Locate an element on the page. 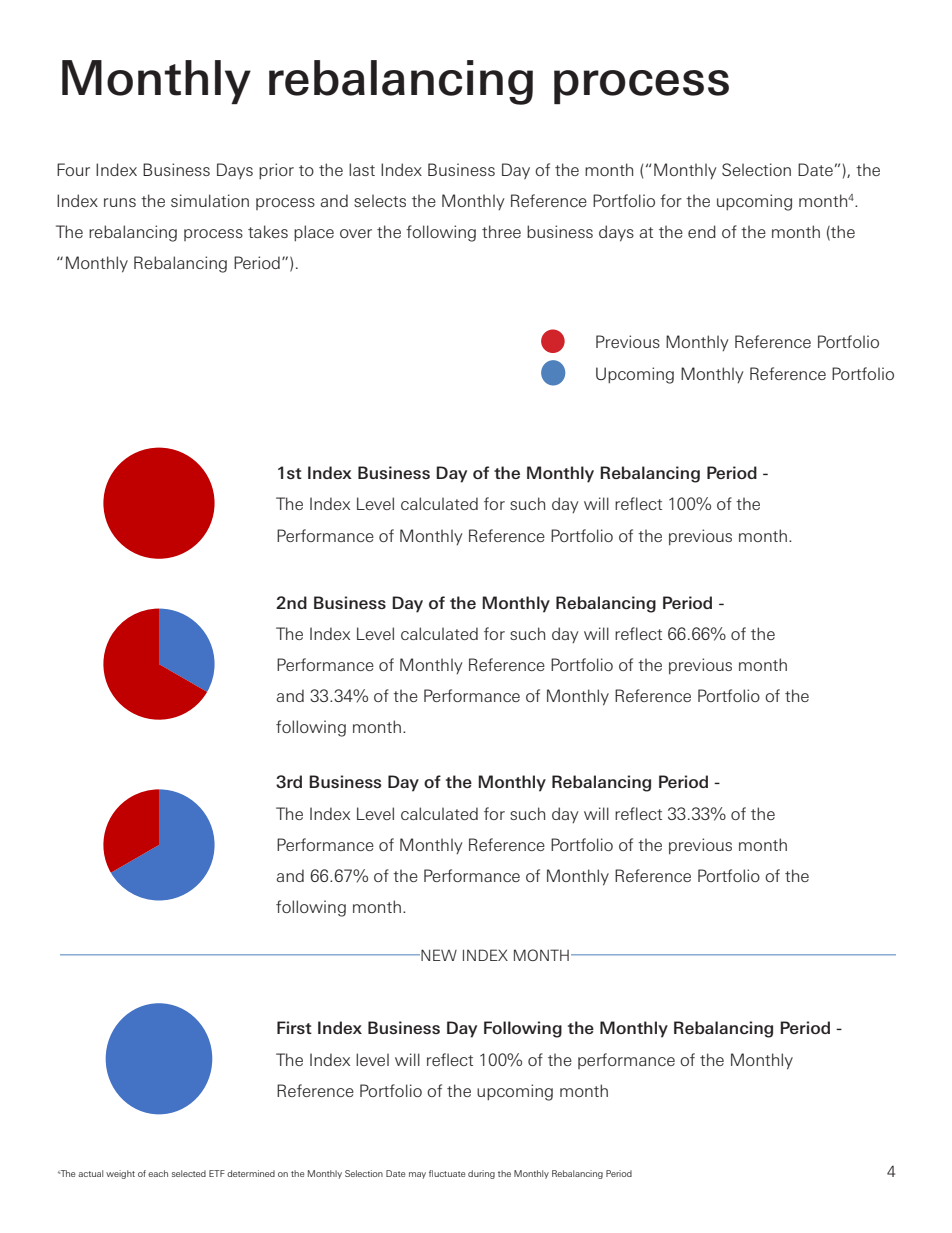 The image size is (952, 1233). end is located at coordinates (702, 231).
